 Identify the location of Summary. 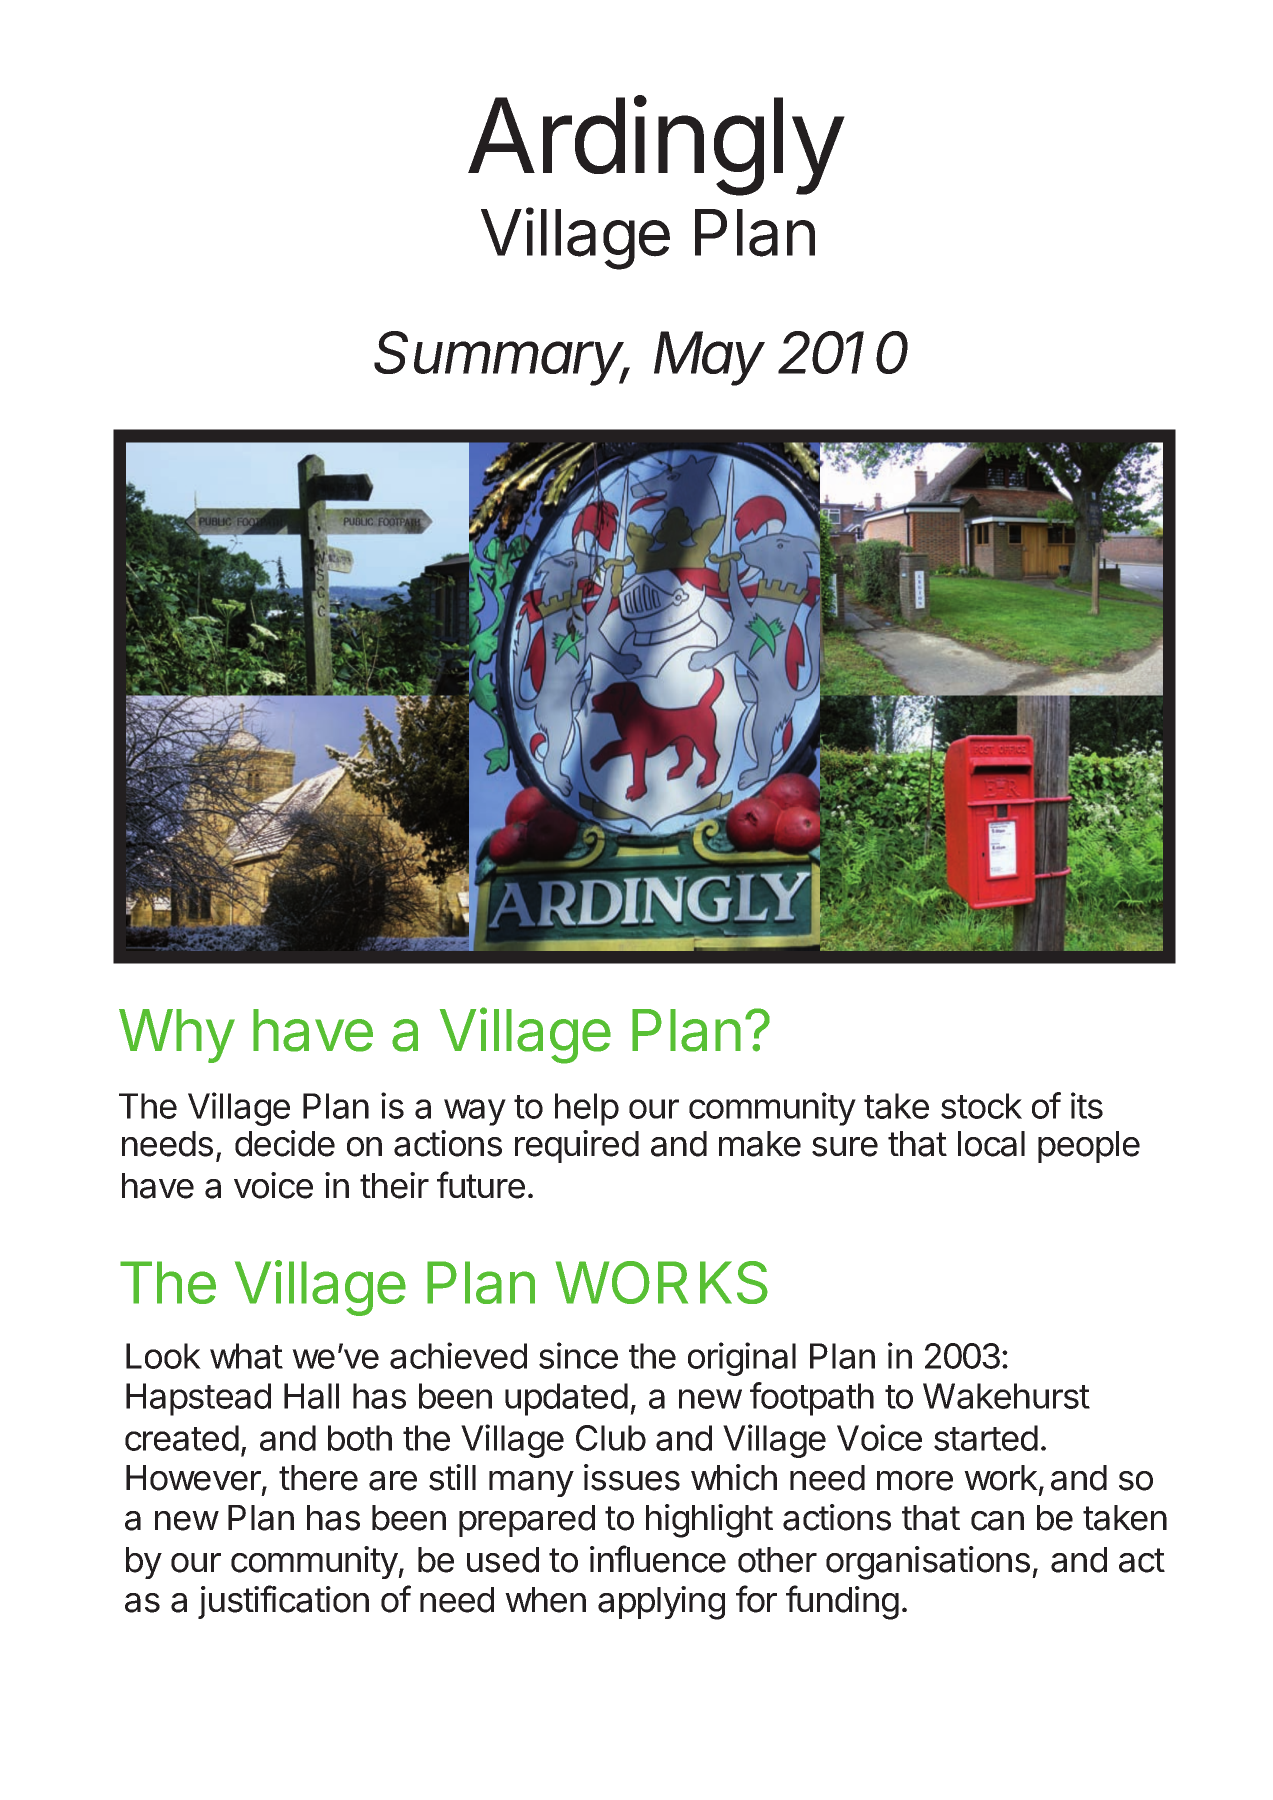
(501, 358).
